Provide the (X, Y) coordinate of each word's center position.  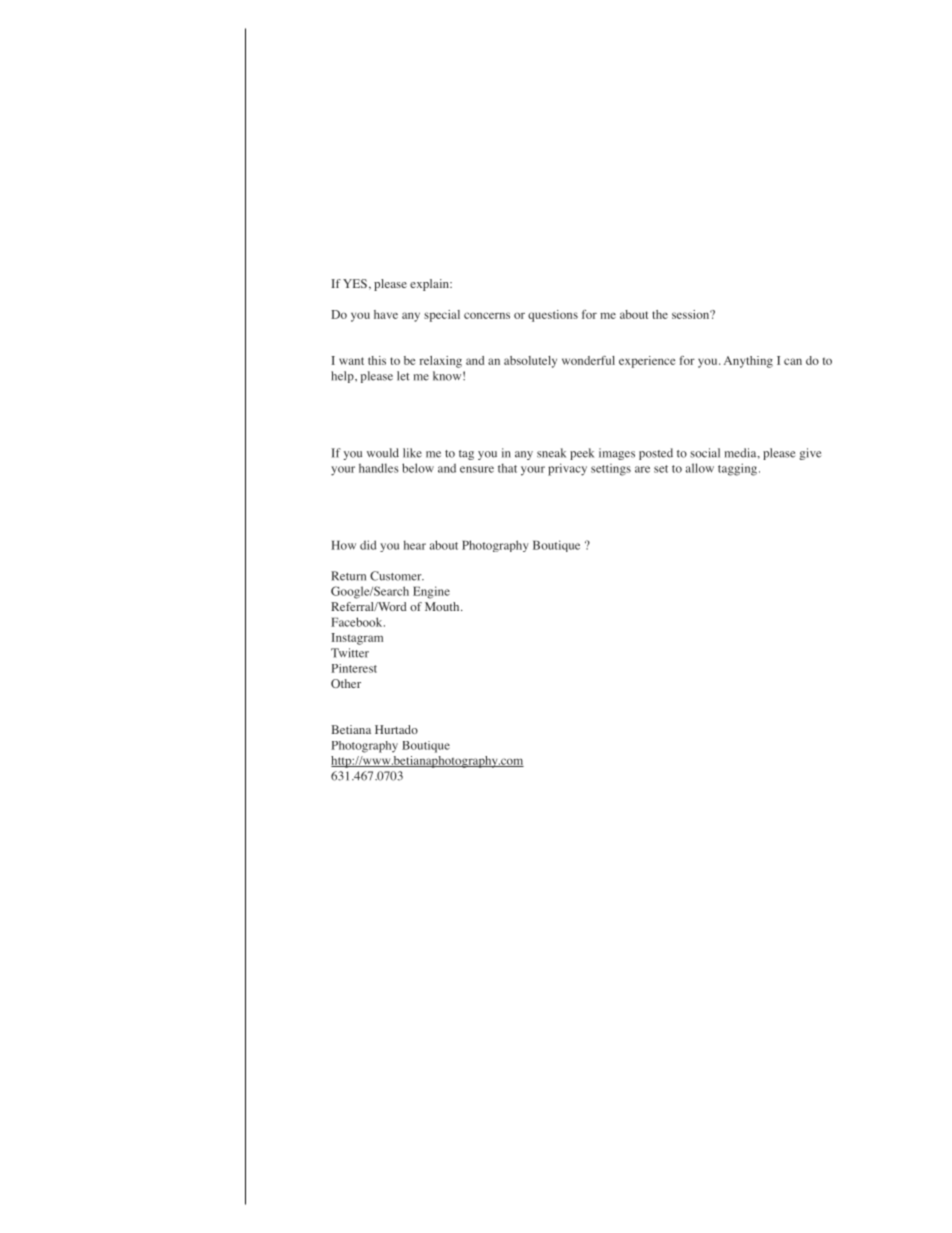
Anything (748, 362)
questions (553, 316)
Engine (431, 592)
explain (430, 285)
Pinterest (354, 668)
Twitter (350, 653)
